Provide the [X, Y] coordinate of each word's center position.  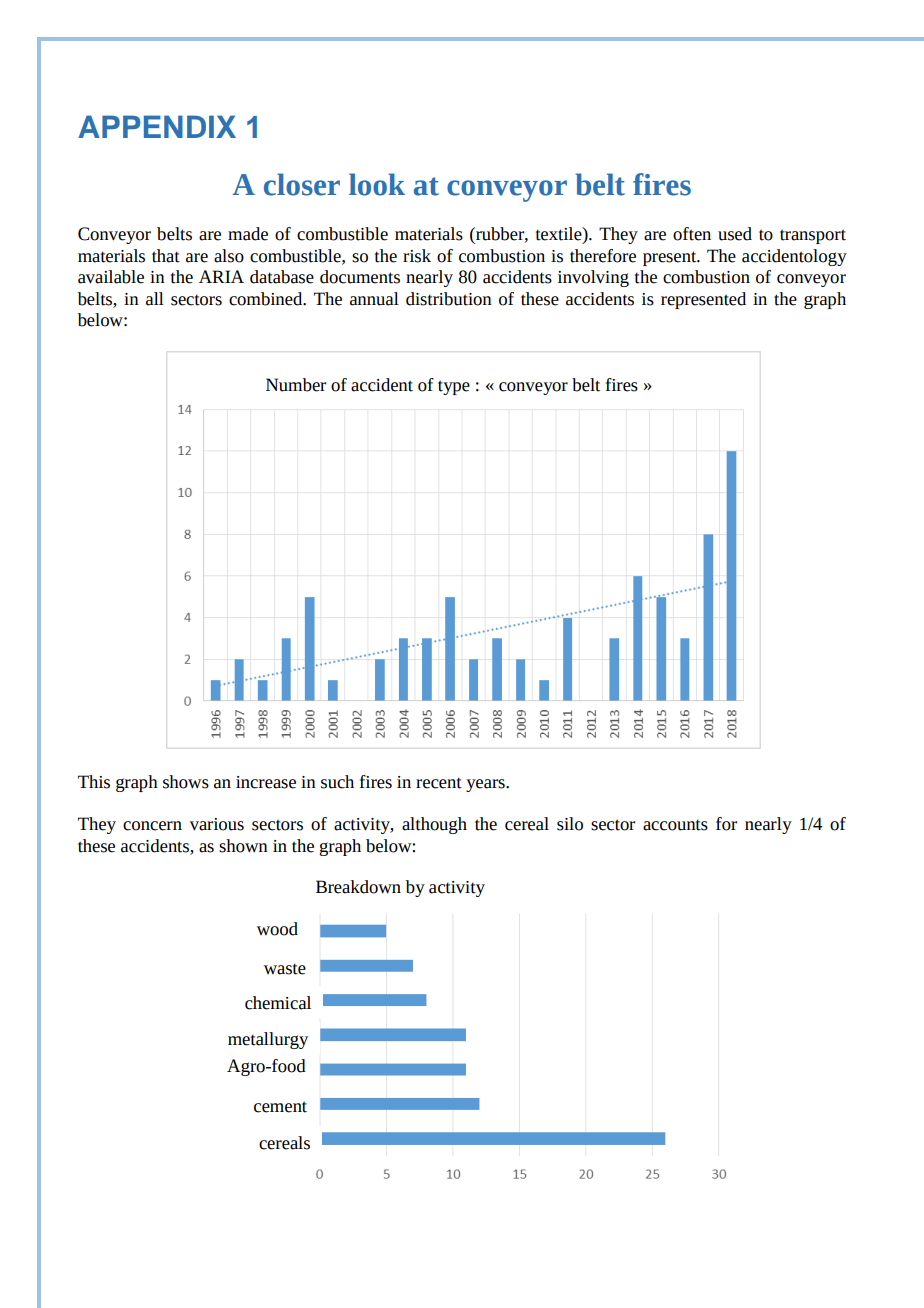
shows [186, 782]
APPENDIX [157, 126]
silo [570, 824]
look [377, 184]
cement [280, 1107]
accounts [675, 825]
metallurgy [268, 1040]
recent [439, 783]
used [735, 234]
